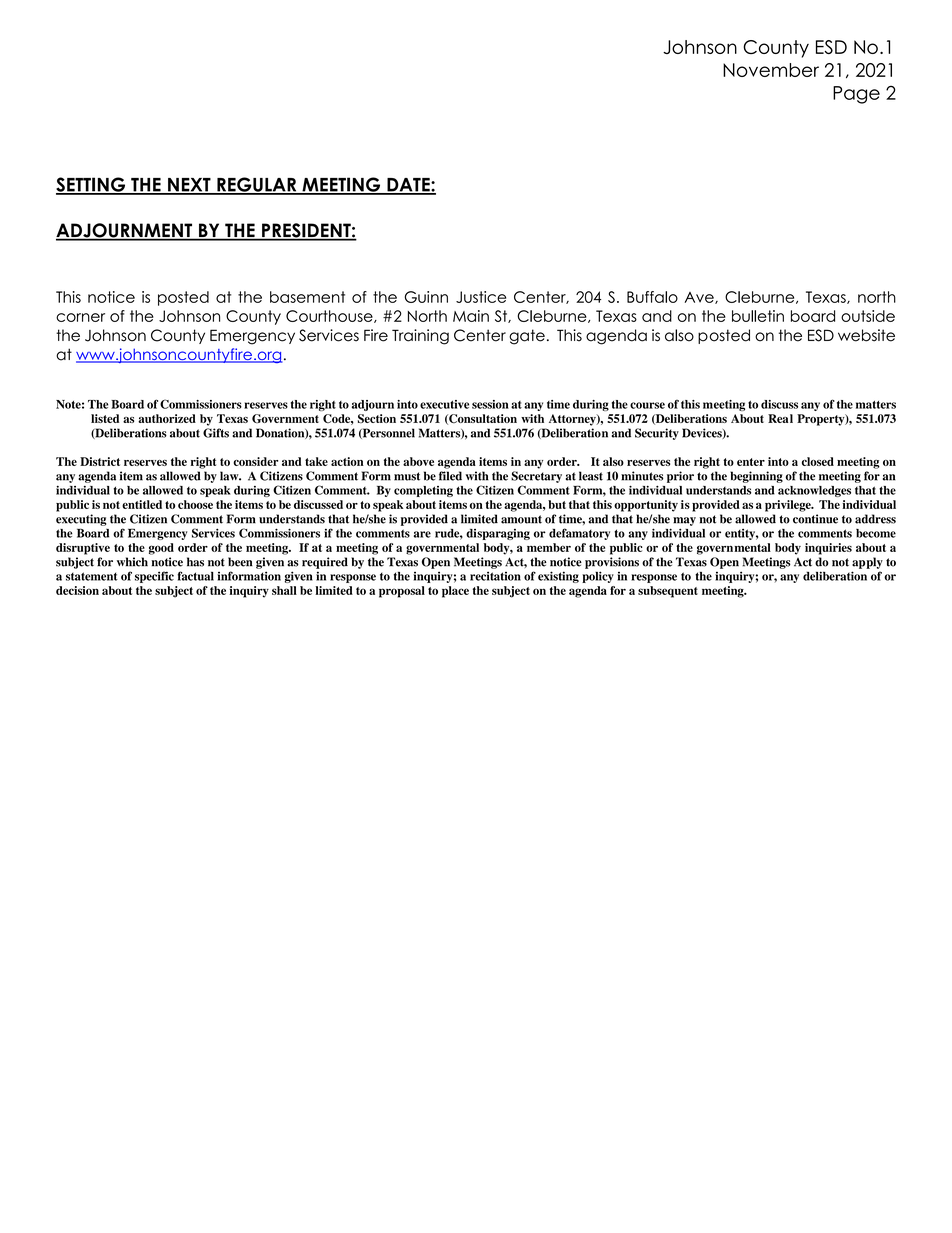 Image resolution: width=952 pixels, height=1233 pixels. I want to click on SETTING, so click(91, 185).
